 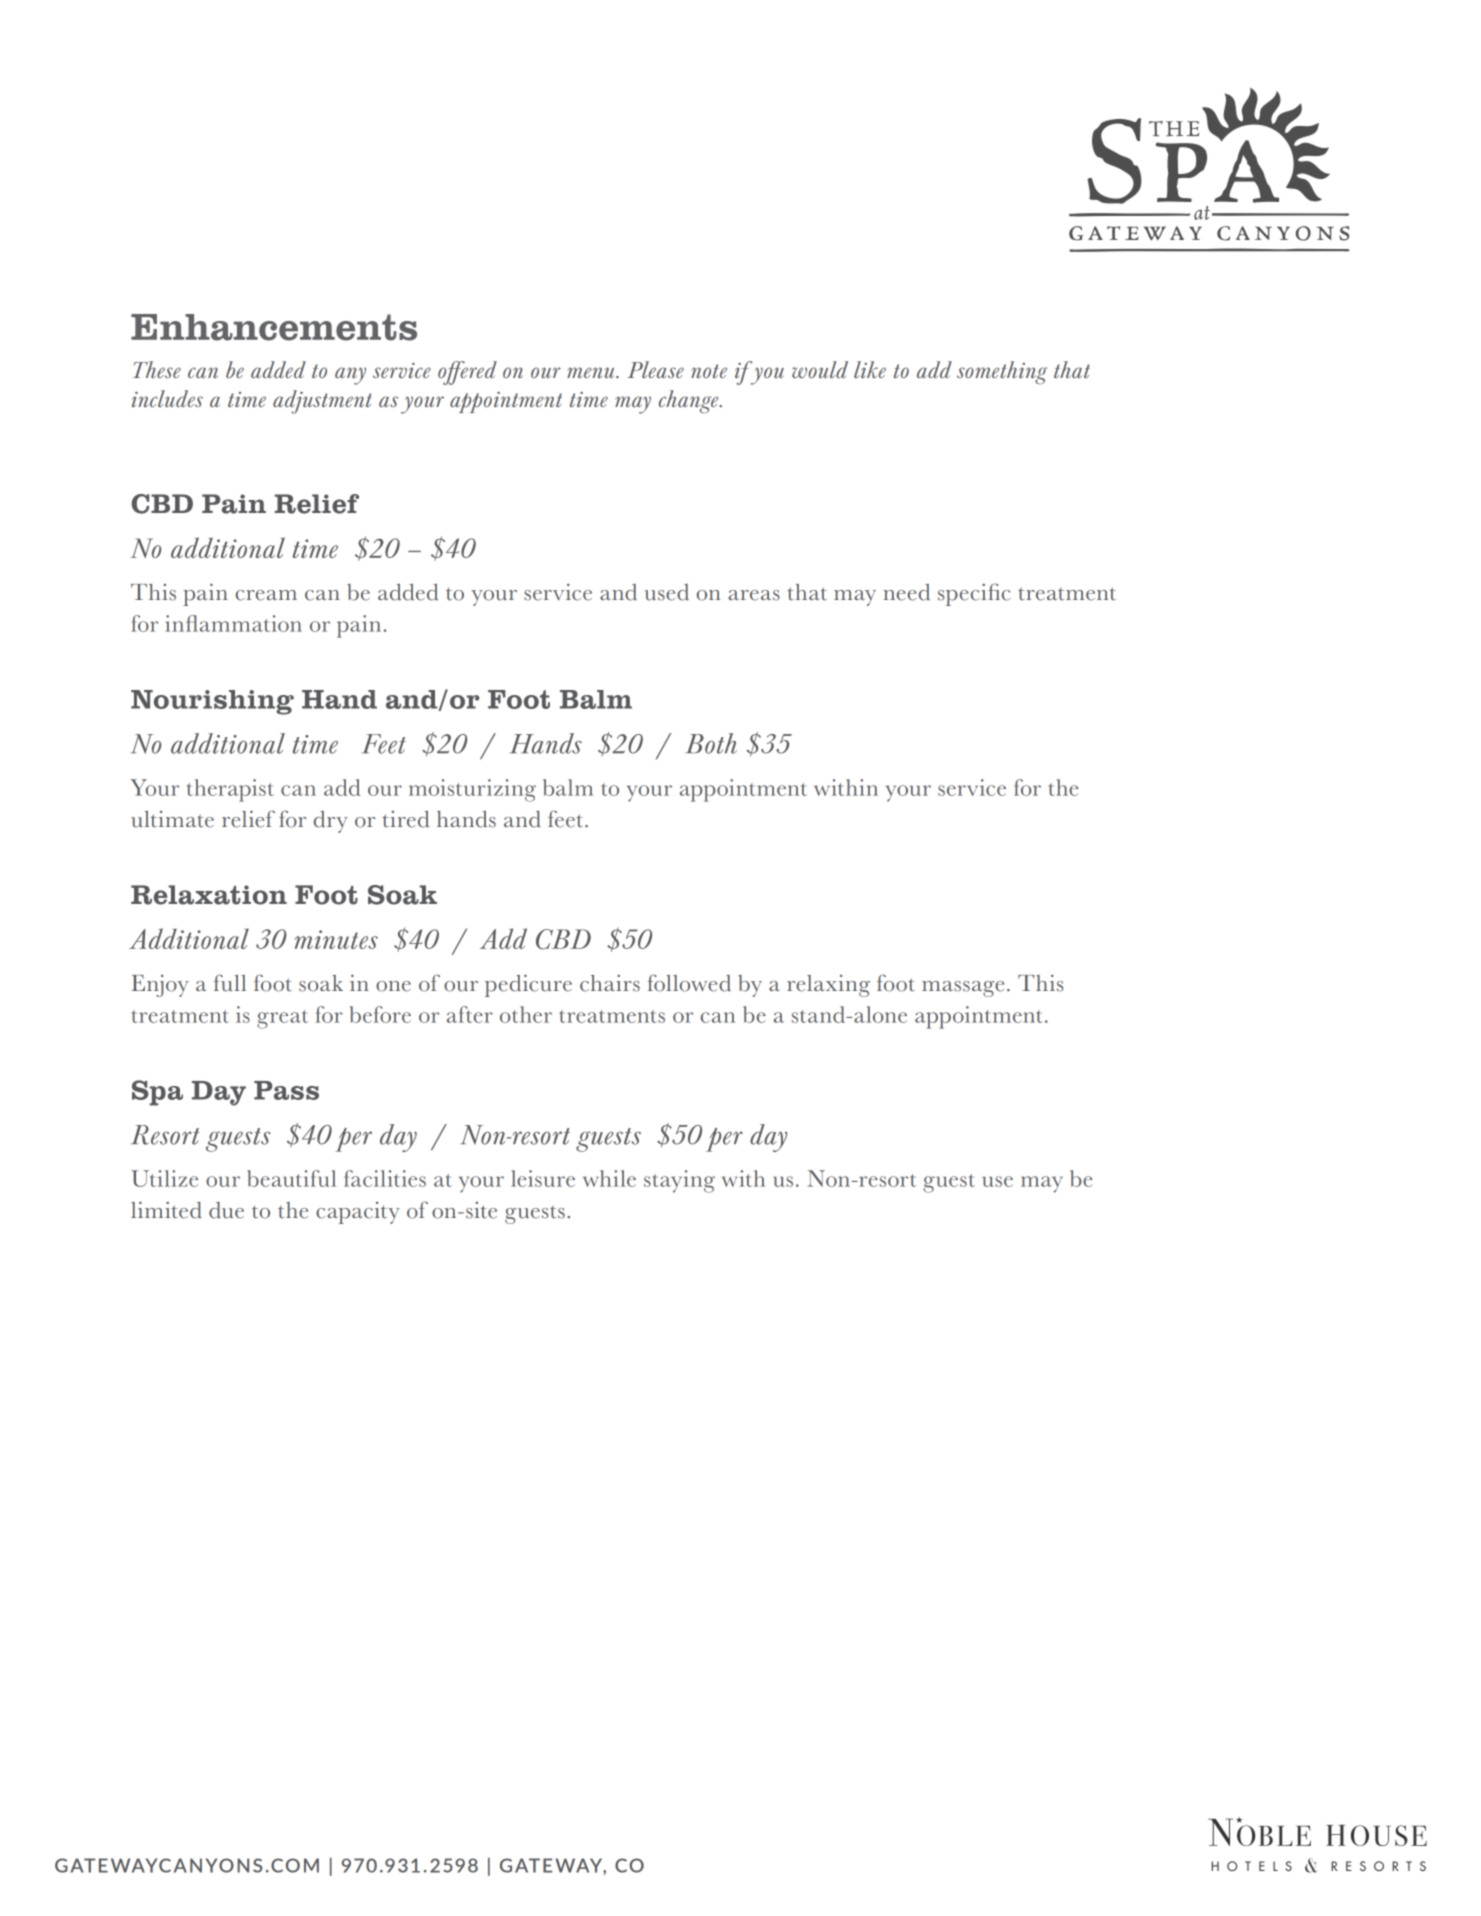 I want to click on Both, so click(x=711, y=743).
